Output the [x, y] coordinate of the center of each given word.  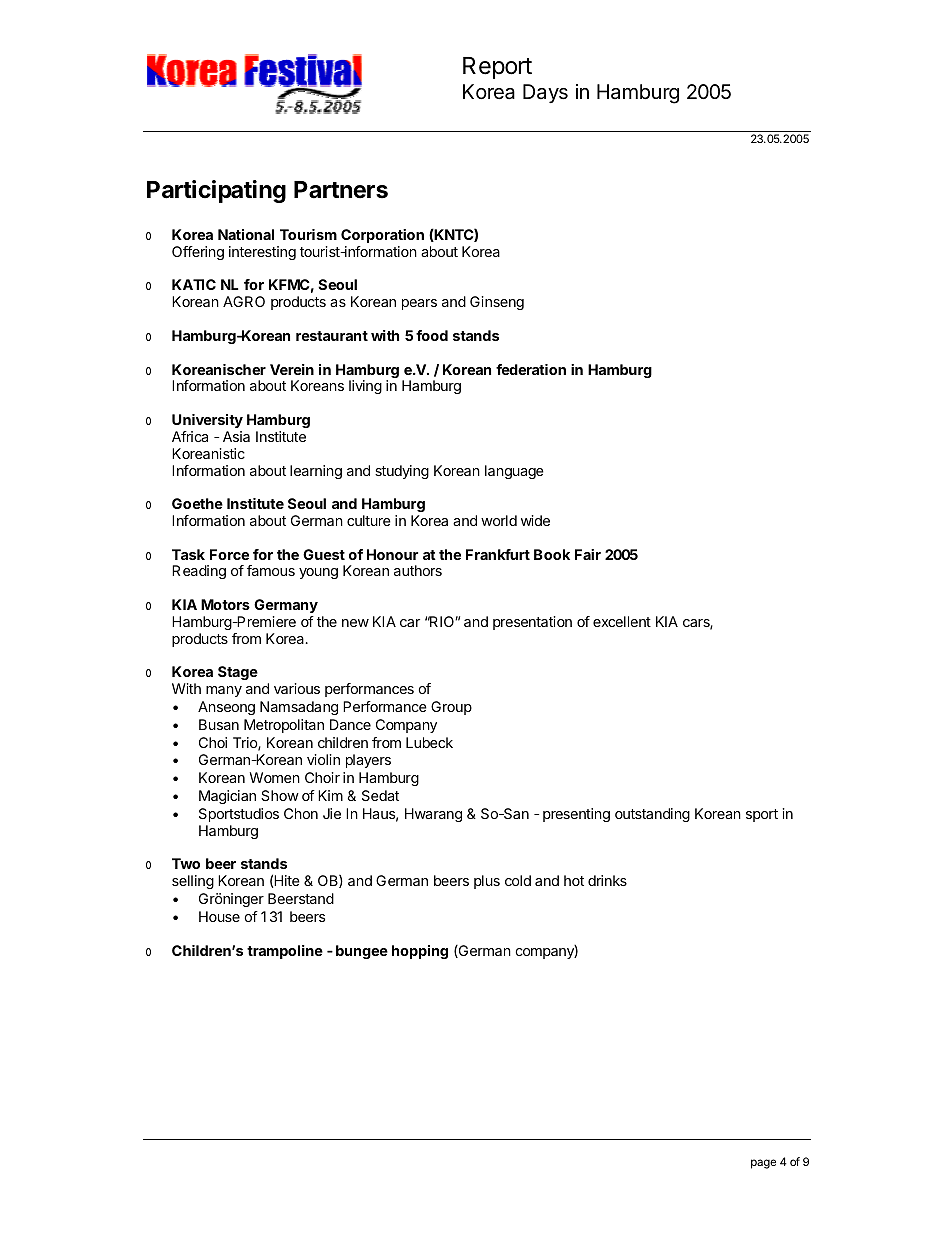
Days [545, 93]
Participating [216, 191]
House [219, 916]
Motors [225, 604]
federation [531, 369]
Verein [292, 369]
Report [497, 68]
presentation [532, 623]
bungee [362, 952]
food [432, 335]
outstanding [652, 815]
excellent [622, 621]
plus [487, 882]
